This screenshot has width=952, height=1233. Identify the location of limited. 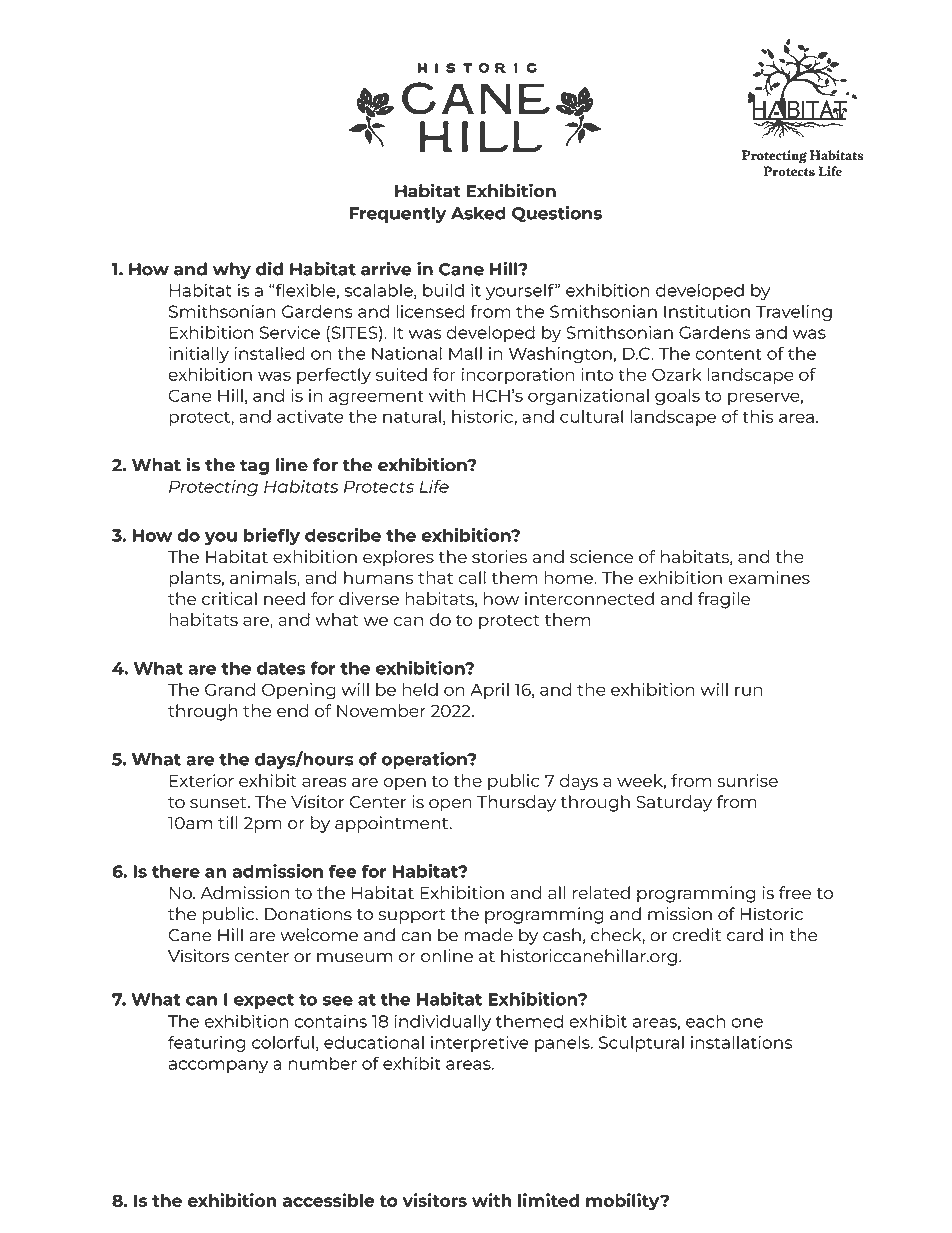
(549, 1200).
